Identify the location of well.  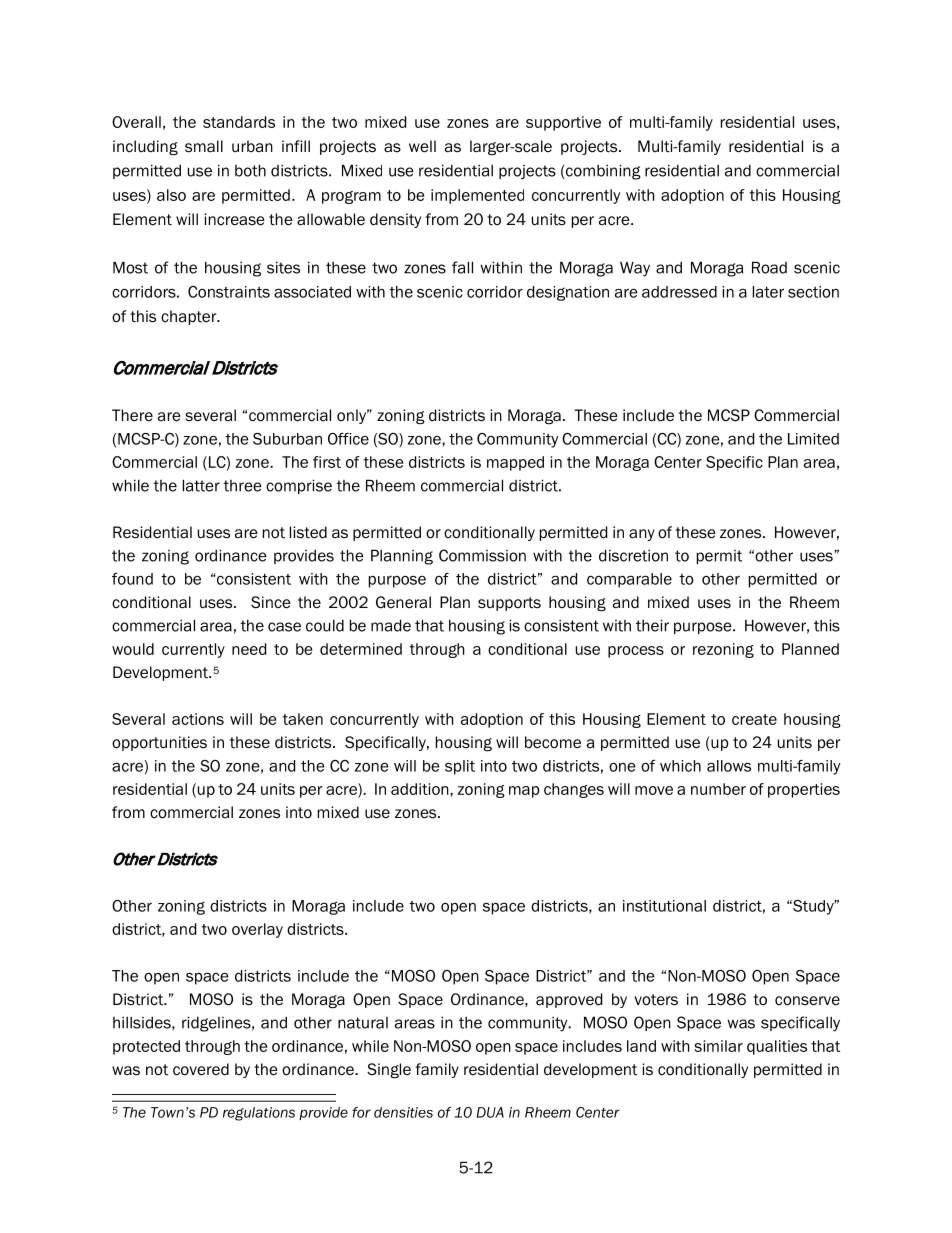
(422, 146).
